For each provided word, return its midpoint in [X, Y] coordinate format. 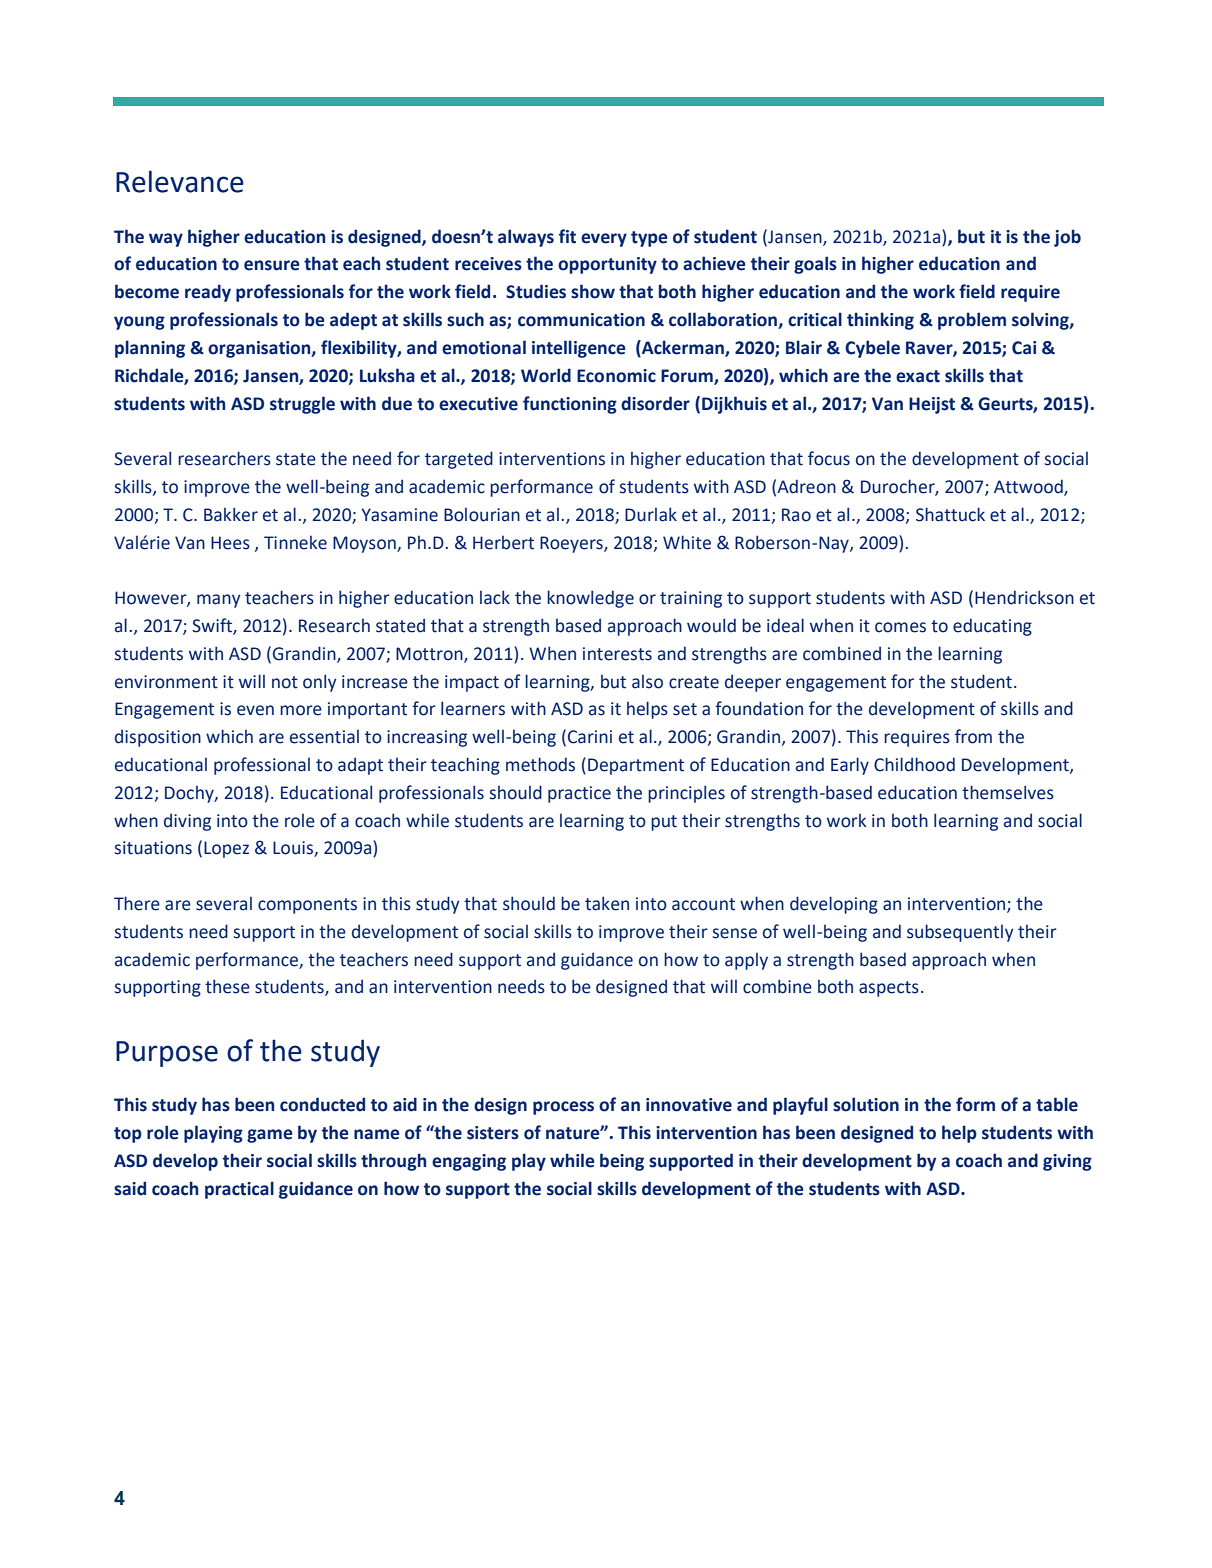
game [270, 1136]
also [647, 682]
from [973, 736]
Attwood [1029, 487]
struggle [302, 405]
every [604, 240]
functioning [570, 405]
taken [607, 903]
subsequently [960, 933]
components [307, 906]
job [1067, 238]
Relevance [180, 181]
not [285, 682]
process [563, 1108]
